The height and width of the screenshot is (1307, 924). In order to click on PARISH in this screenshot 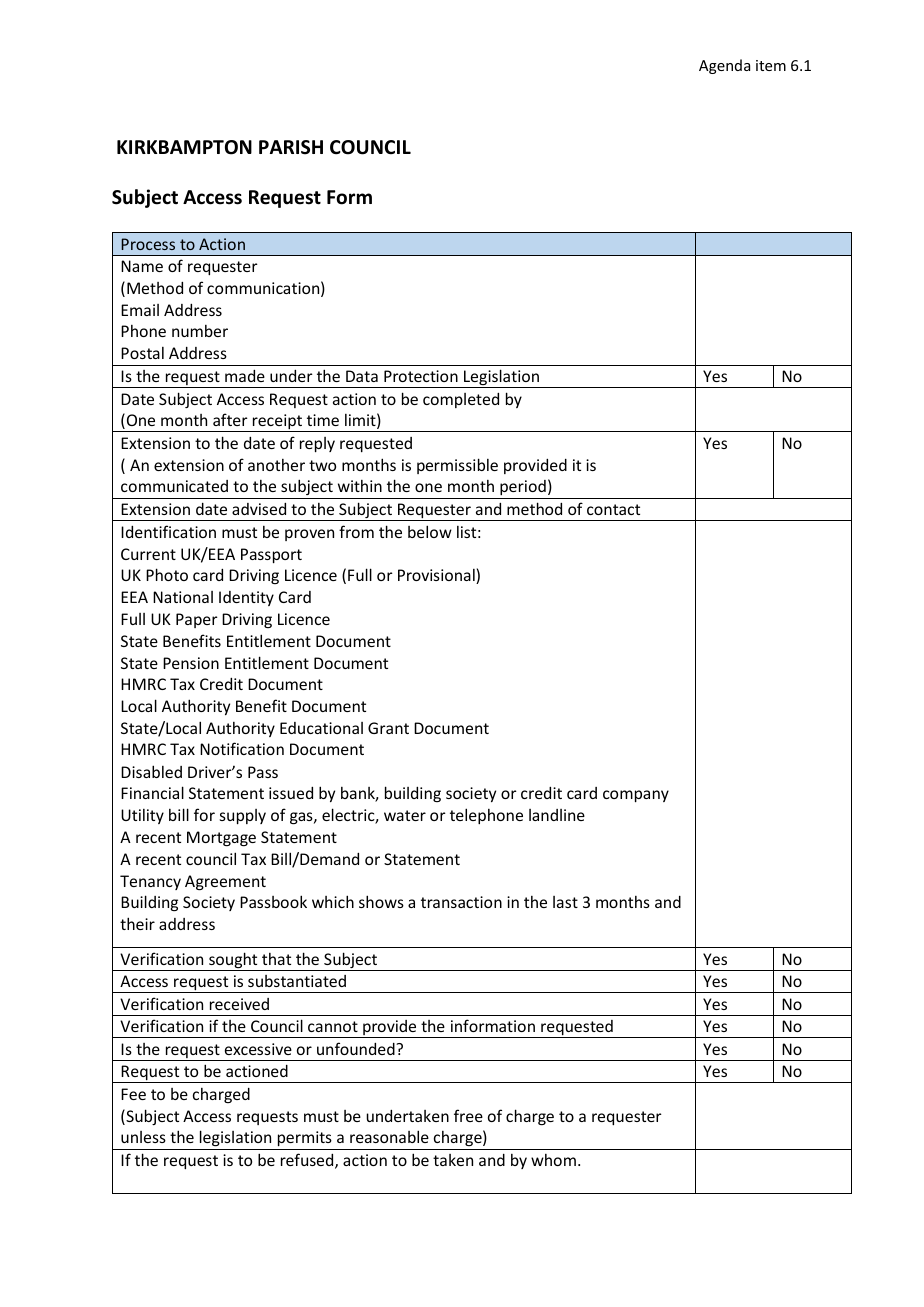, I will do `click(291, 147)`.
